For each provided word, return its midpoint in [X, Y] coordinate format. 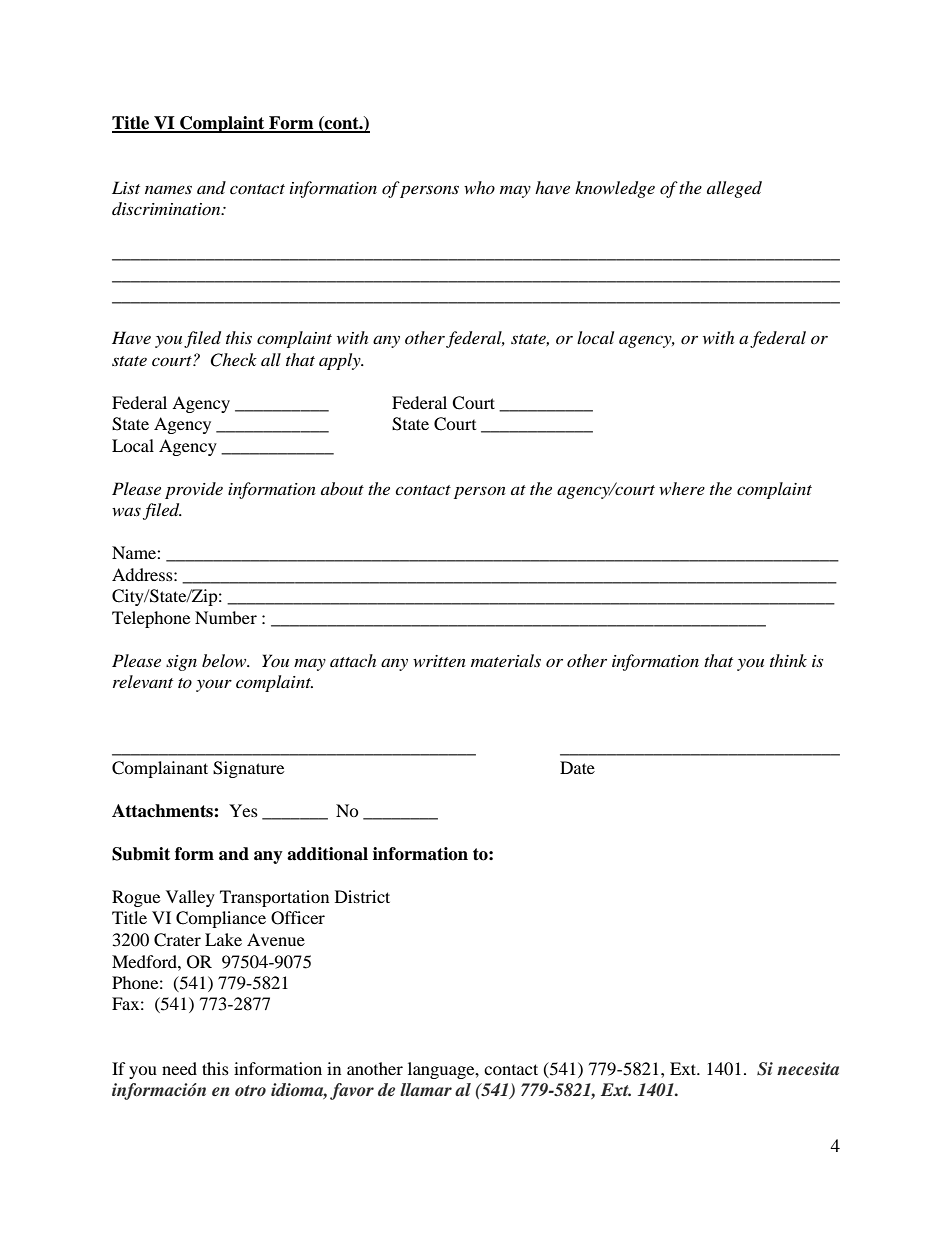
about [342, 488]
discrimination [167, 208]
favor [352, 1091]
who [479, 187]
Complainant [160, 769]
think [788, 660]
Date [577, 767]
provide [194, 490]
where [682, 488]
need [179, 1068]
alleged [734, 189]
